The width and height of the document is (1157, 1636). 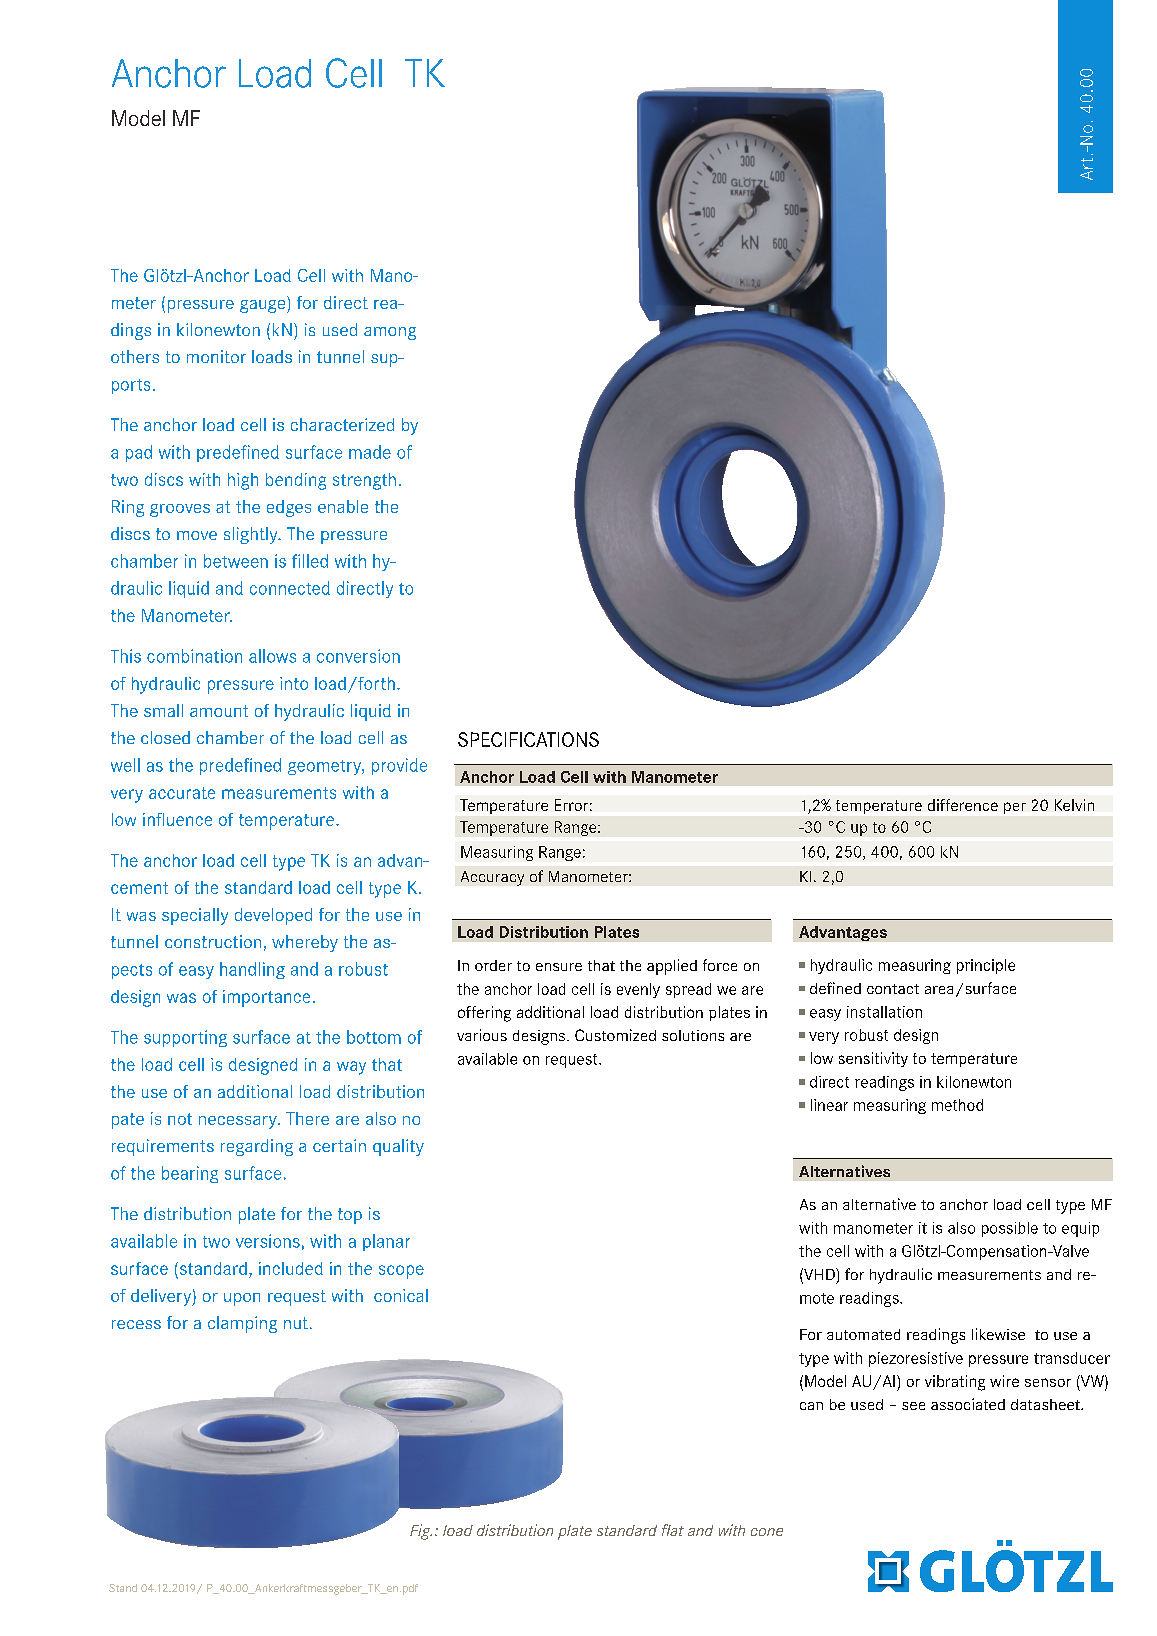 I want to click on method, so click(x=957, y=1105).
